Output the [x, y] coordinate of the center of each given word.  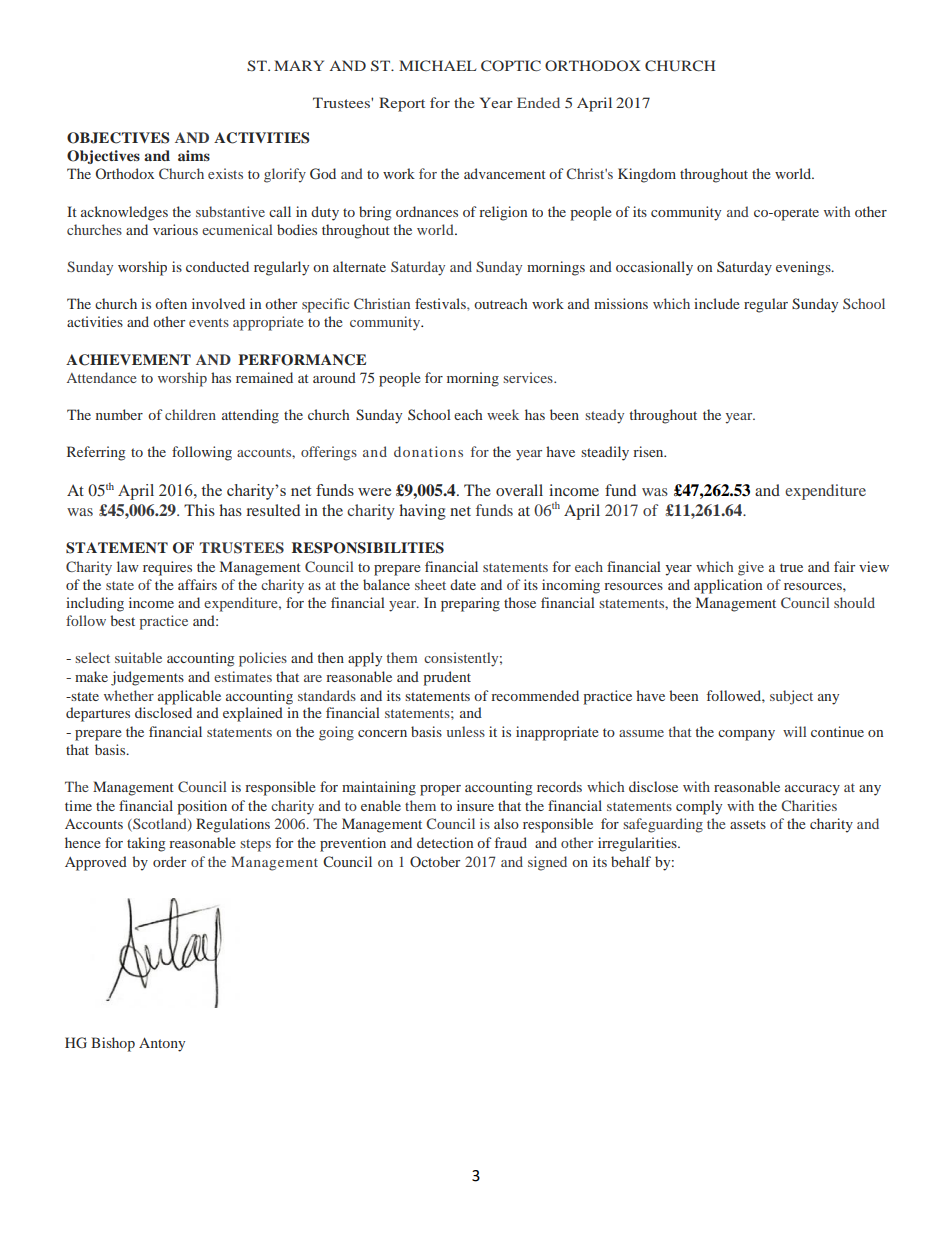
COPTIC [511, 65]
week [503, 414]
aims [194, 155]
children [190, 414]
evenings [804, 268]
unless [466, 731]
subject [791, 697]
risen [649, 451]
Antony [162, 1044]
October [435, 861]
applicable [189, 697]
